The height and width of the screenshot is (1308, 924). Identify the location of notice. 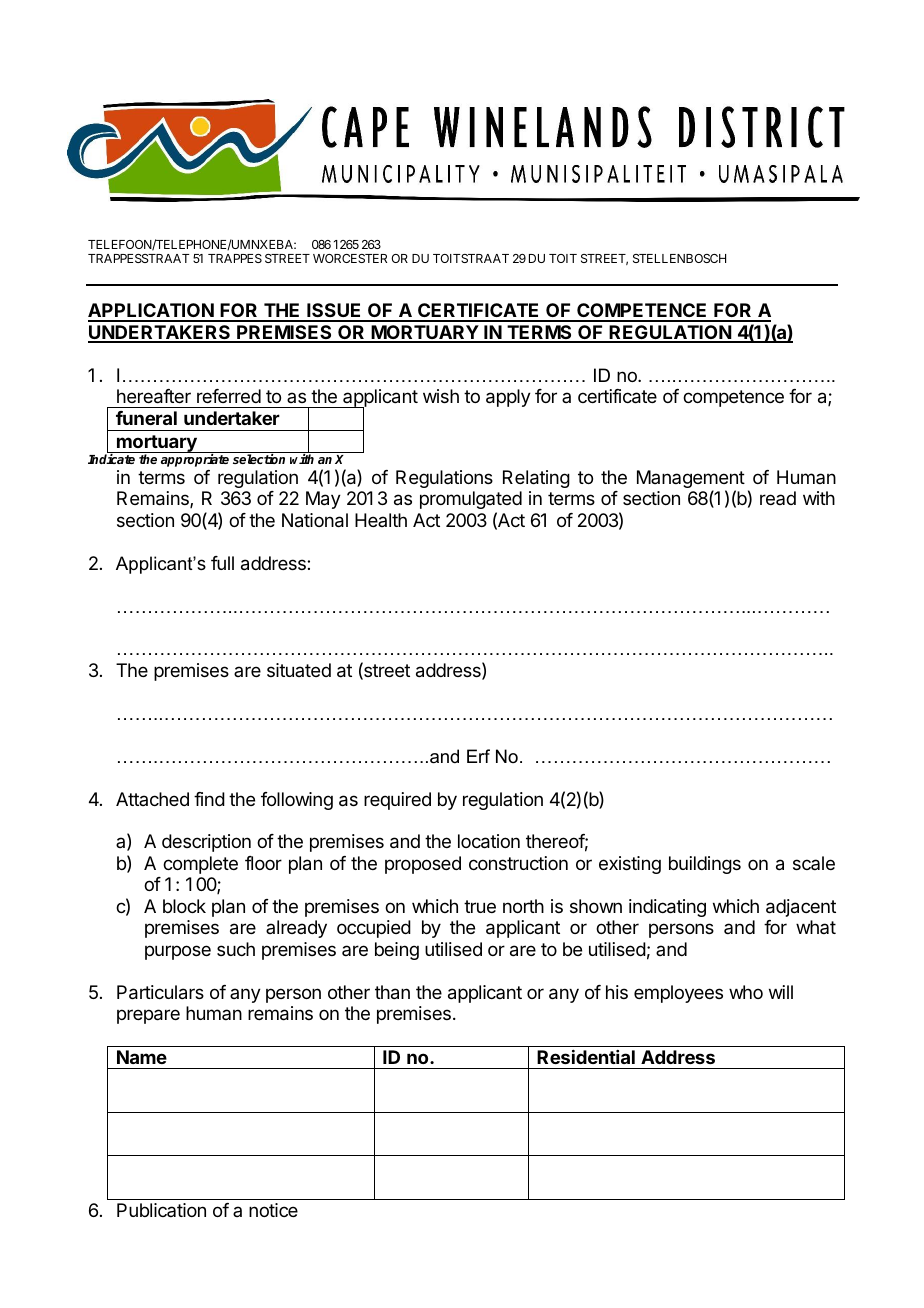
(273, 1210).
